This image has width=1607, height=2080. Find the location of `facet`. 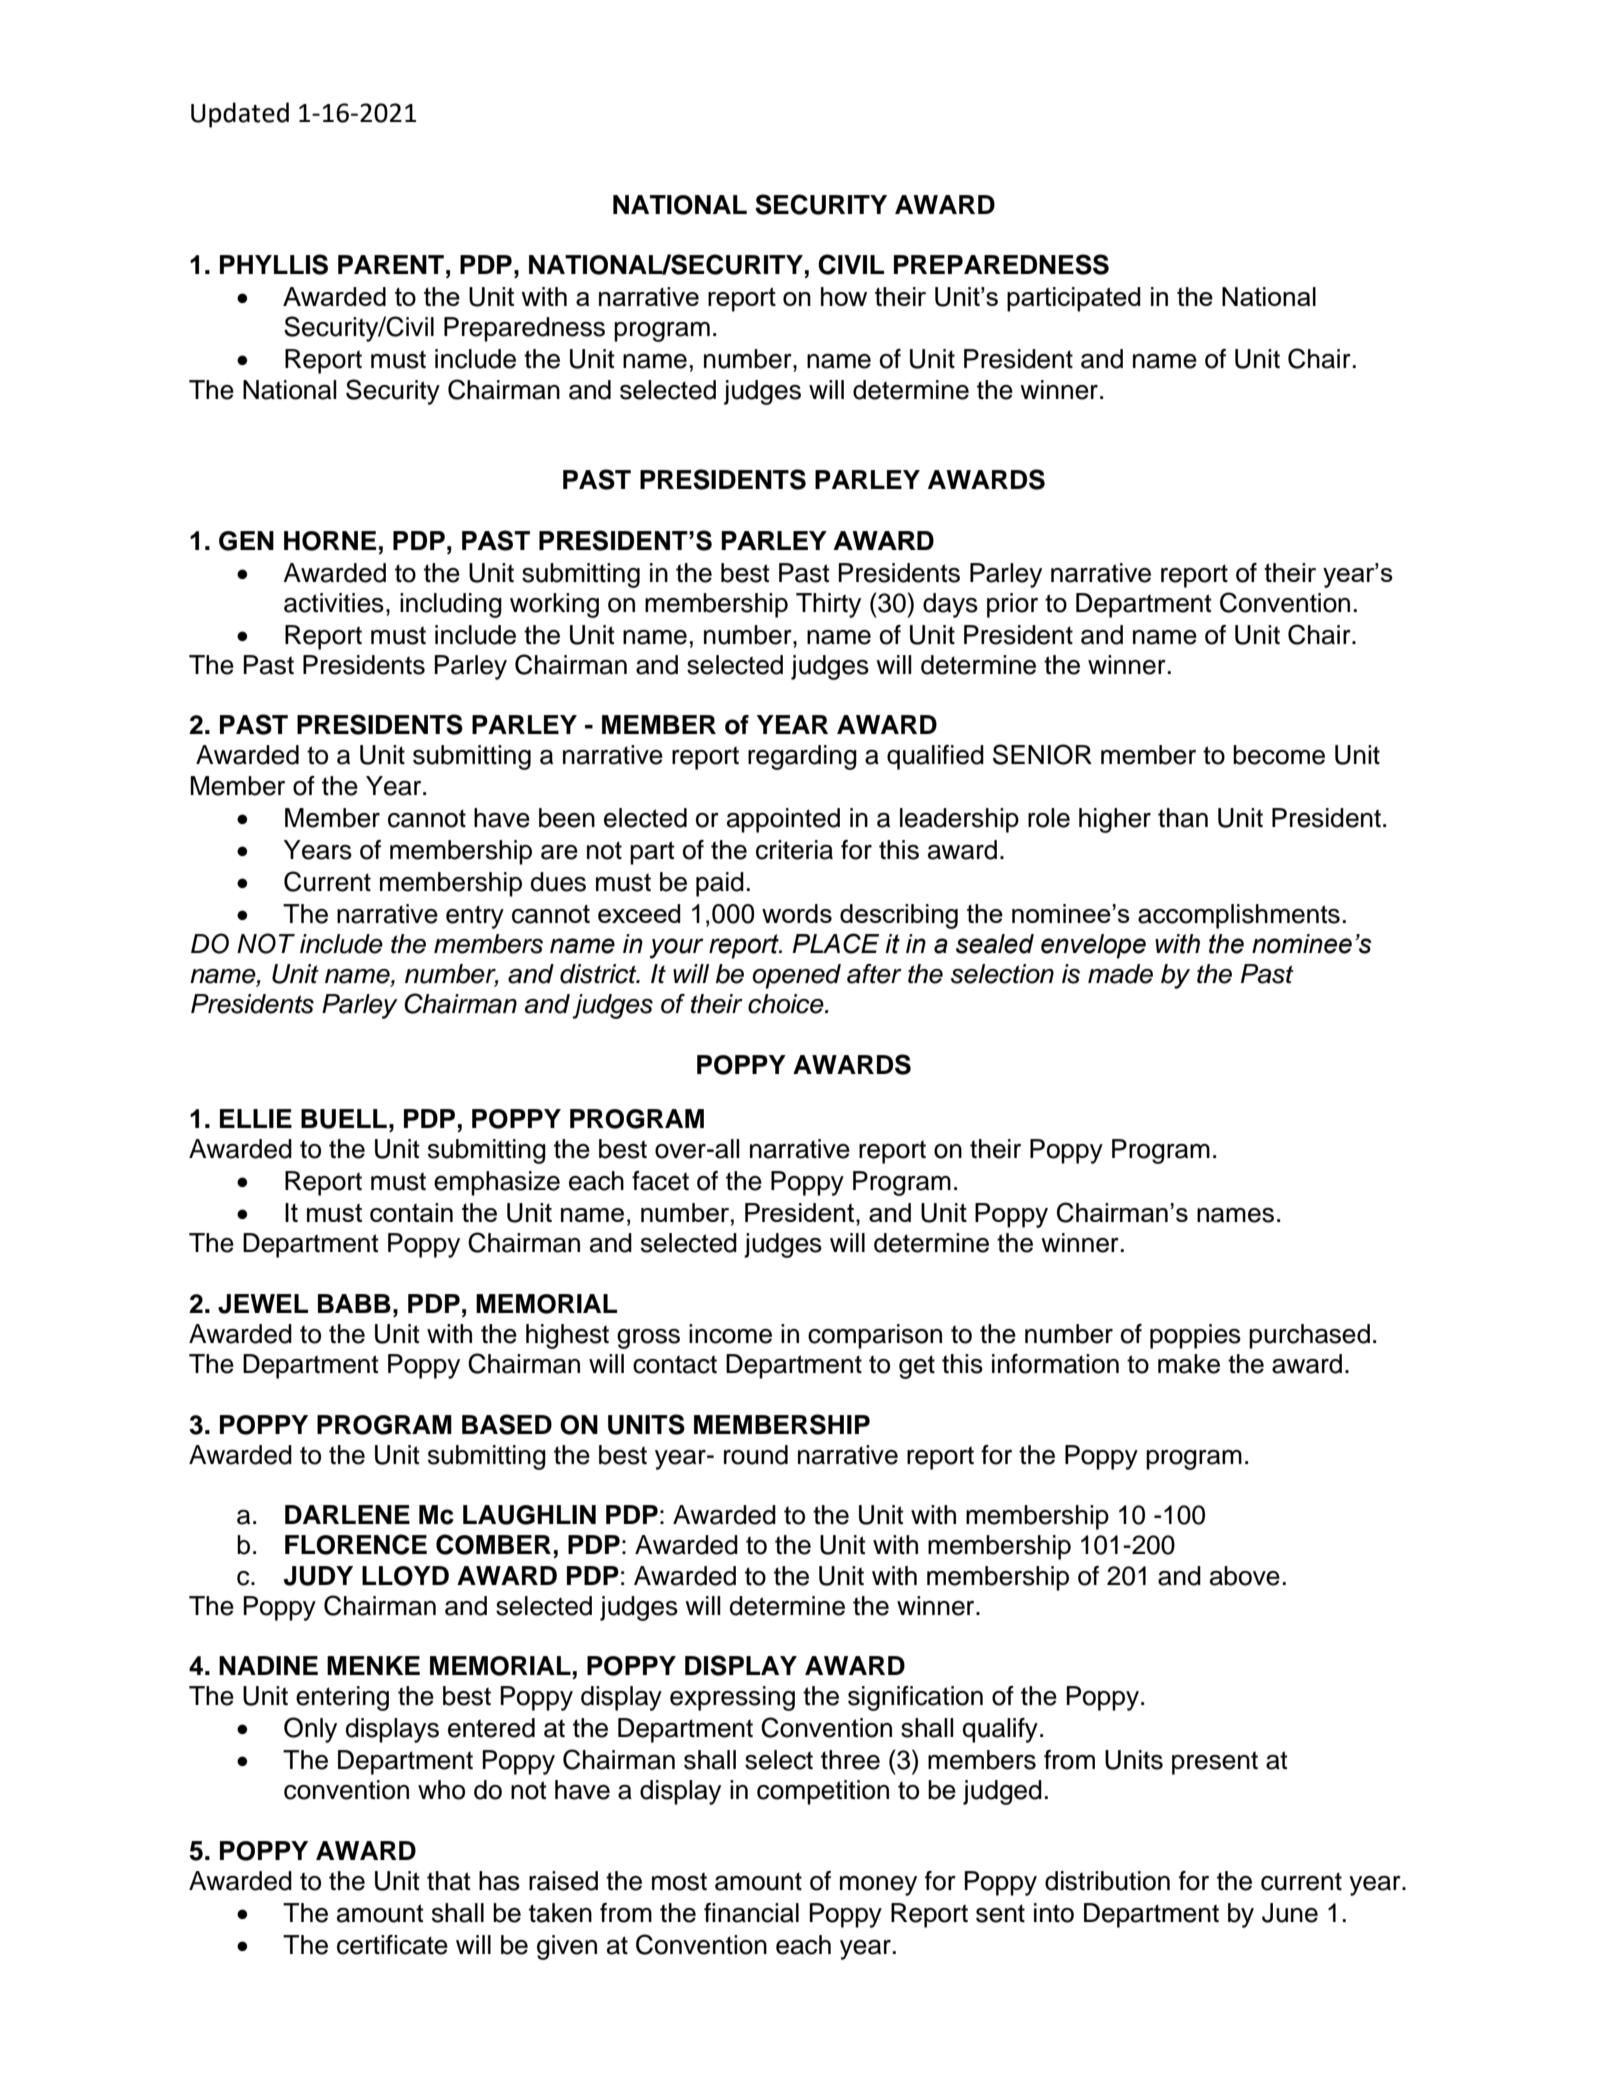

facet is located at coordinates (660, 1181).
